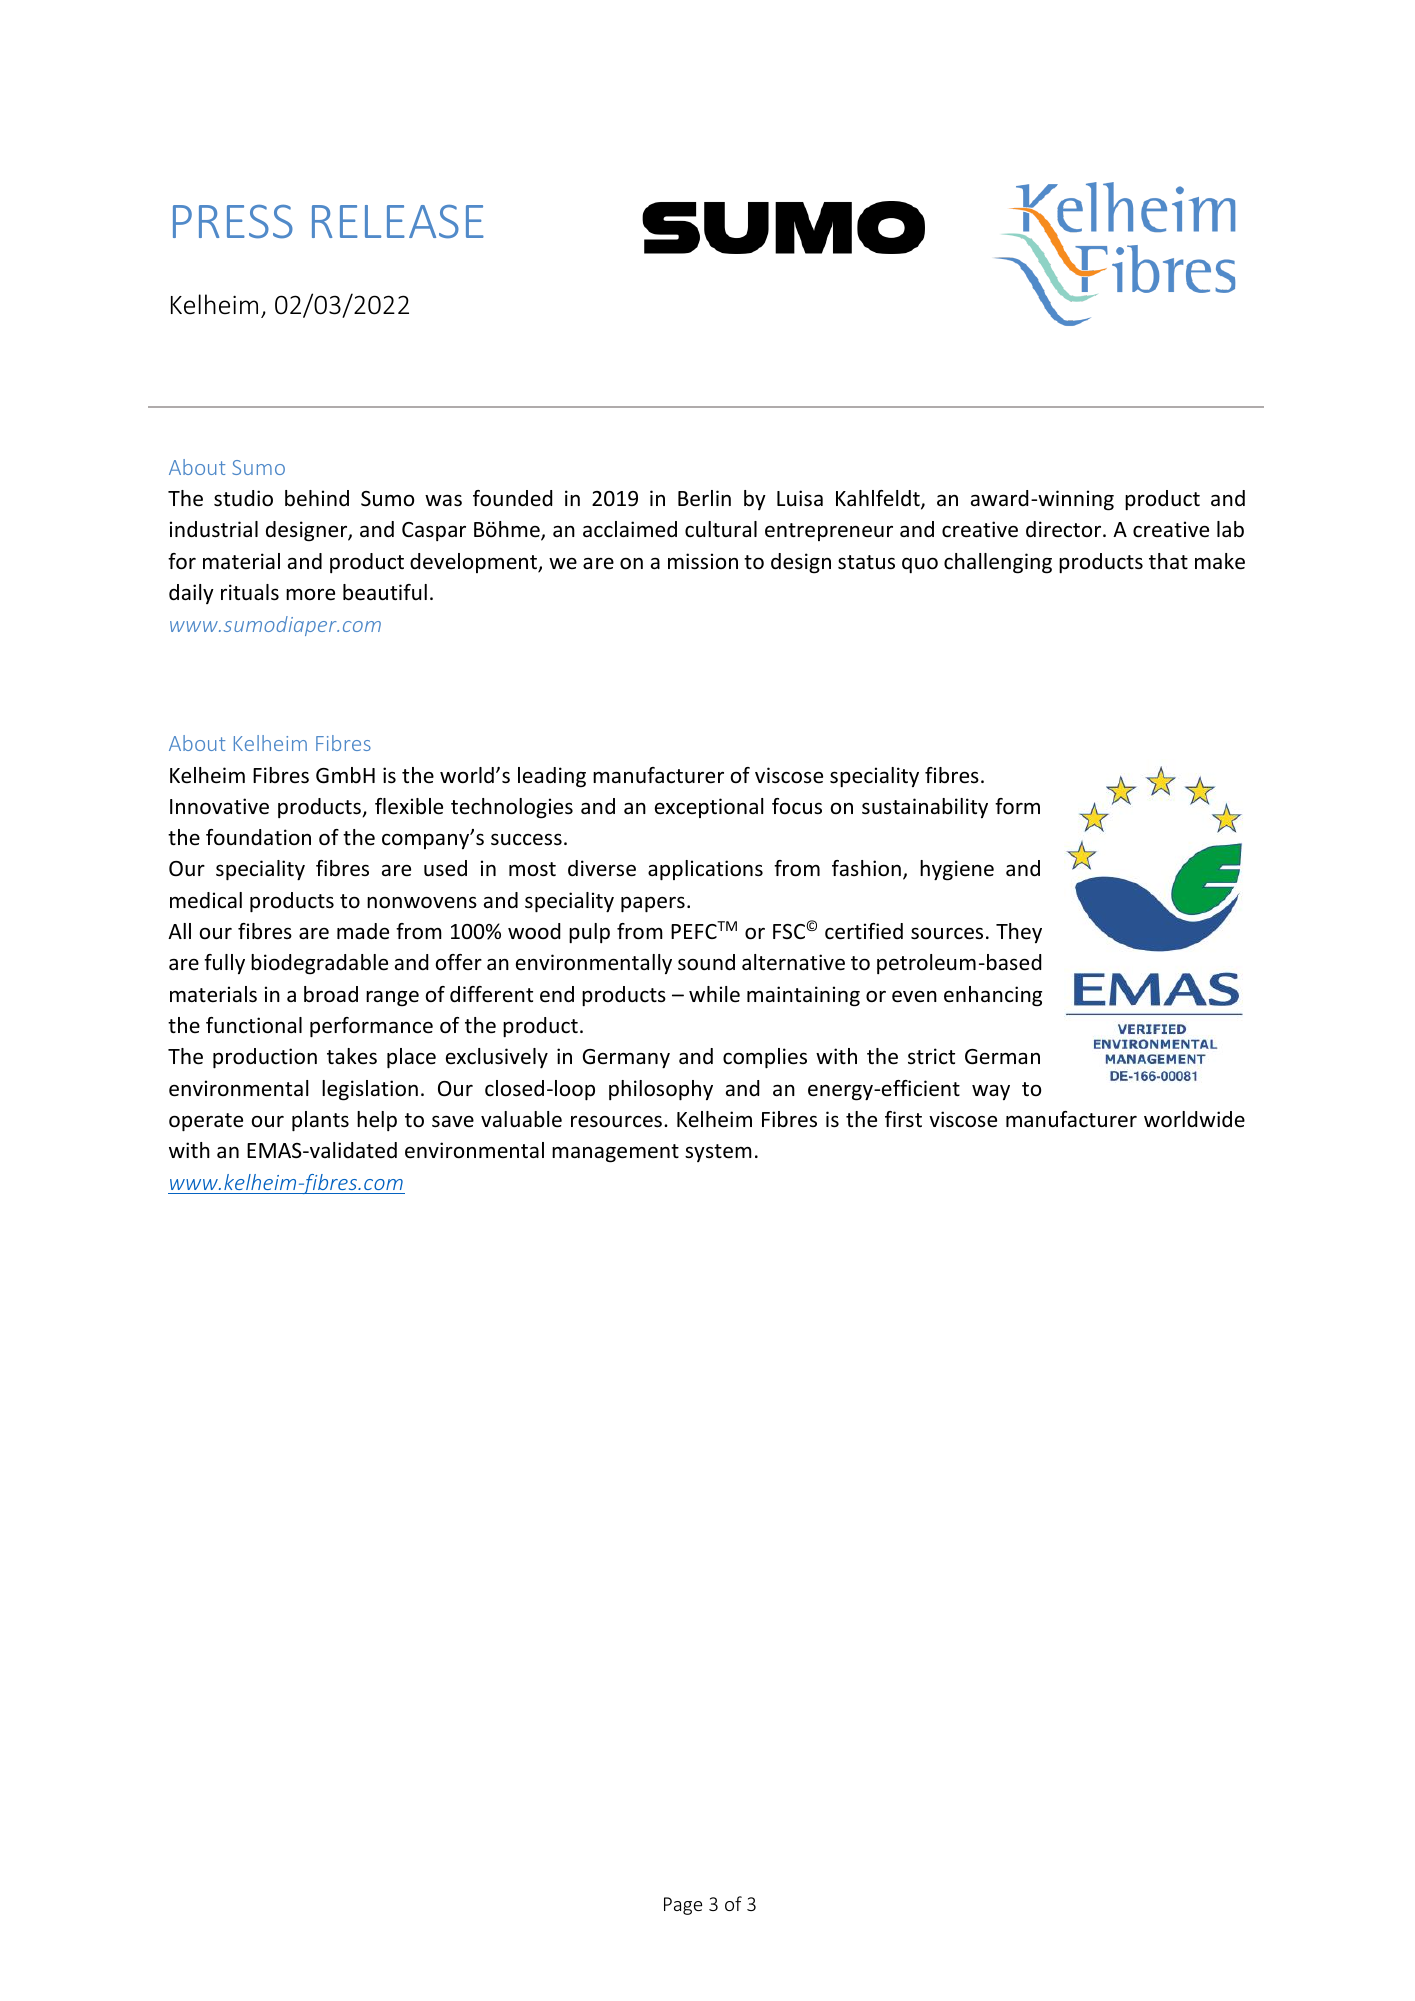 Image resolution: width=1415 pixels, height=2001 pixels. What do you see at coordinates (704, 498) in the document?
I see `Berlin` at bounding box center [704, 498].
